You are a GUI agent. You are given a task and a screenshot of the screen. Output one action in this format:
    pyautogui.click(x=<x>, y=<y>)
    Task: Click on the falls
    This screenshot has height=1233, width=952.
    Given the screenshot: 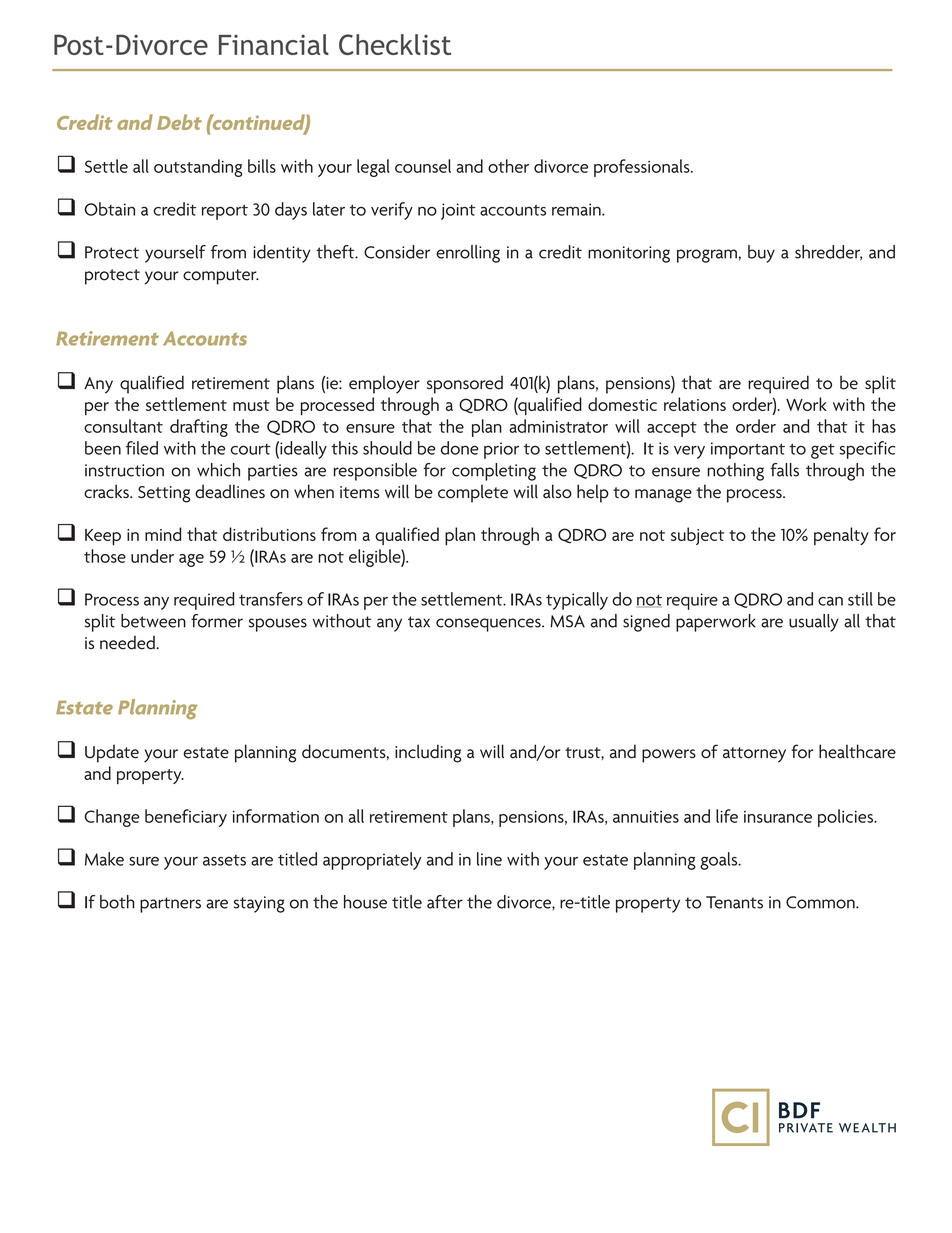 What is the action you would take?
    pyautogui.click(x=784, y=470)
